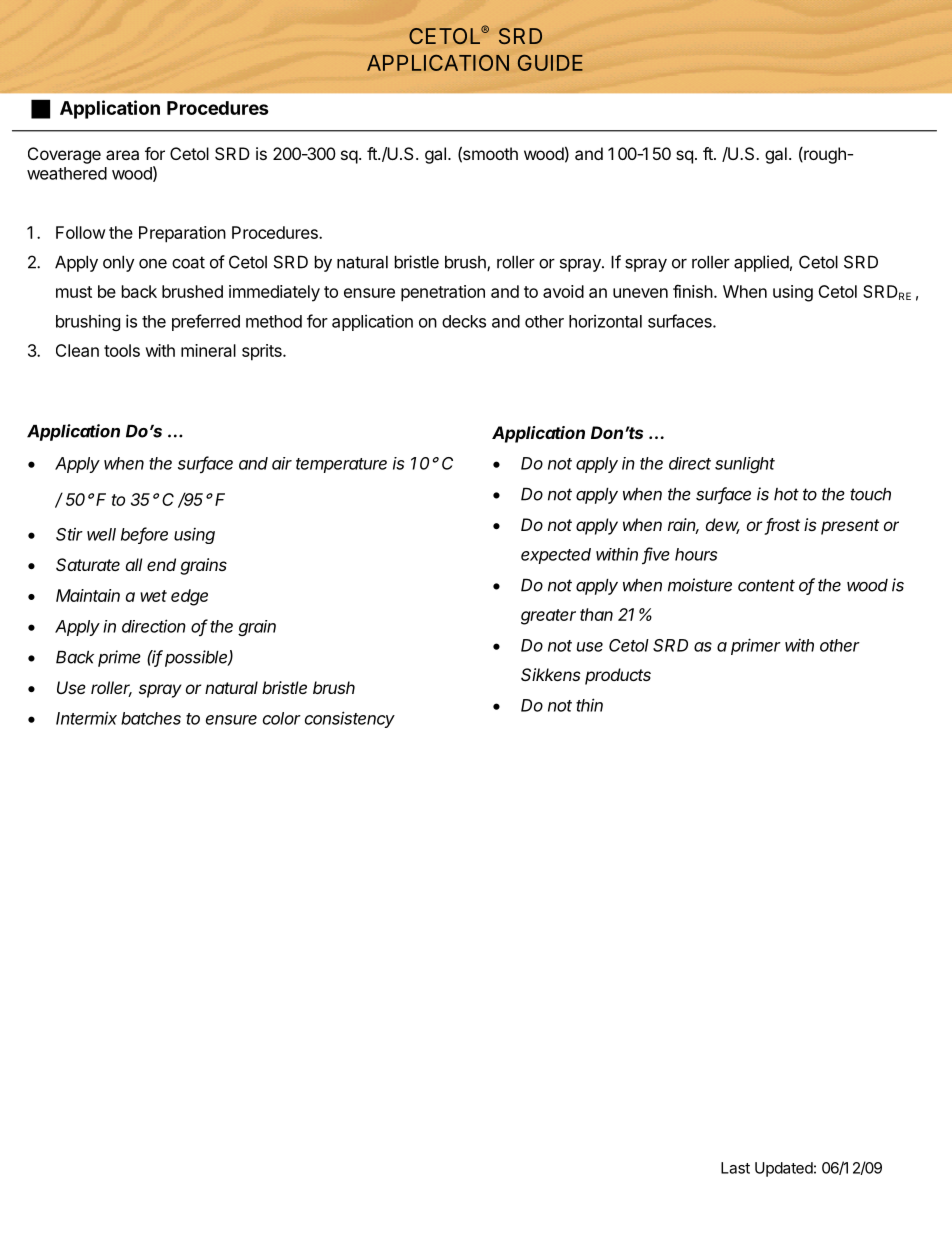 The image size is (952, 1233). I want to click on batches, so click(151, 718).
